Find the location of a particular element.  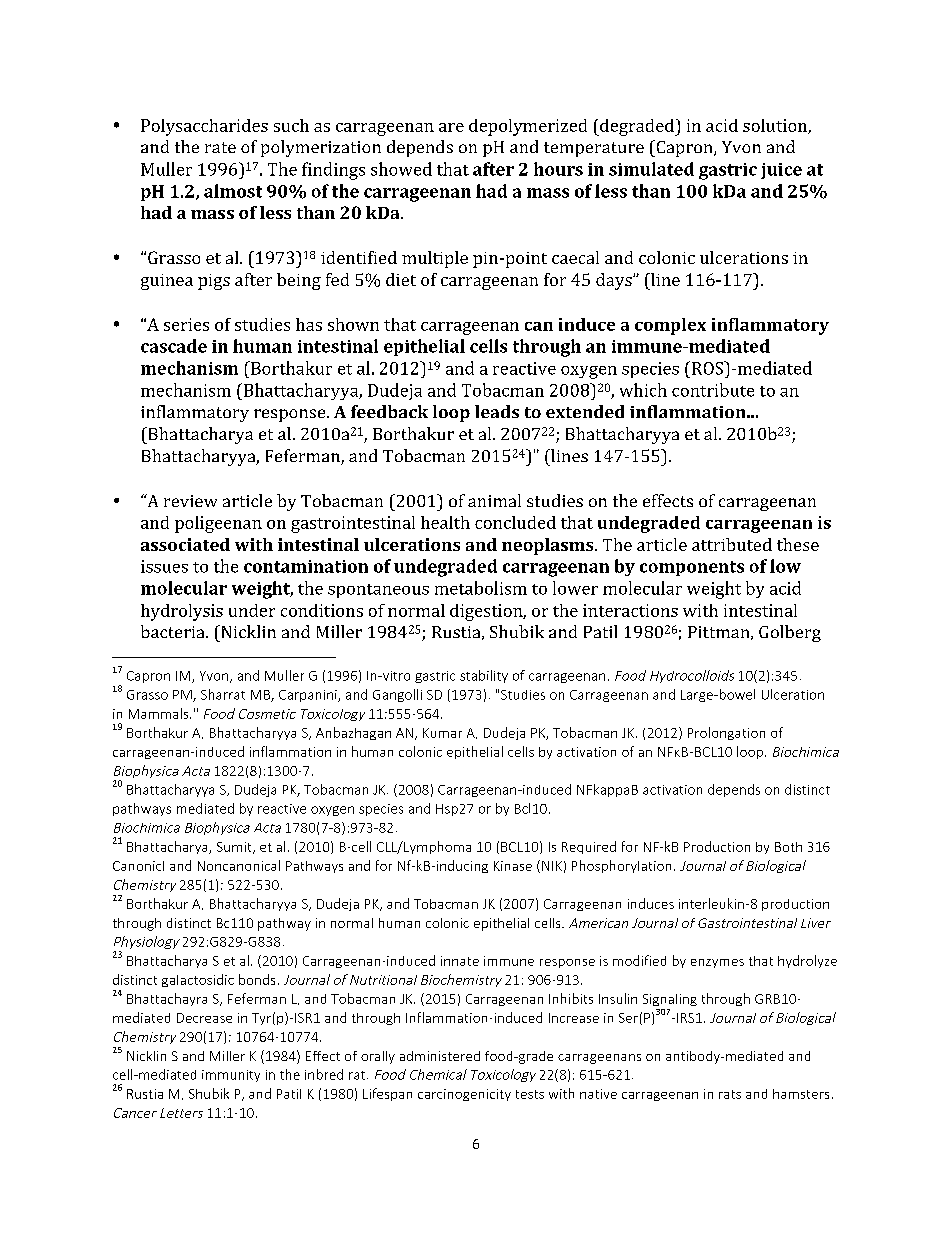

components is located at coordinates (692, 568).
